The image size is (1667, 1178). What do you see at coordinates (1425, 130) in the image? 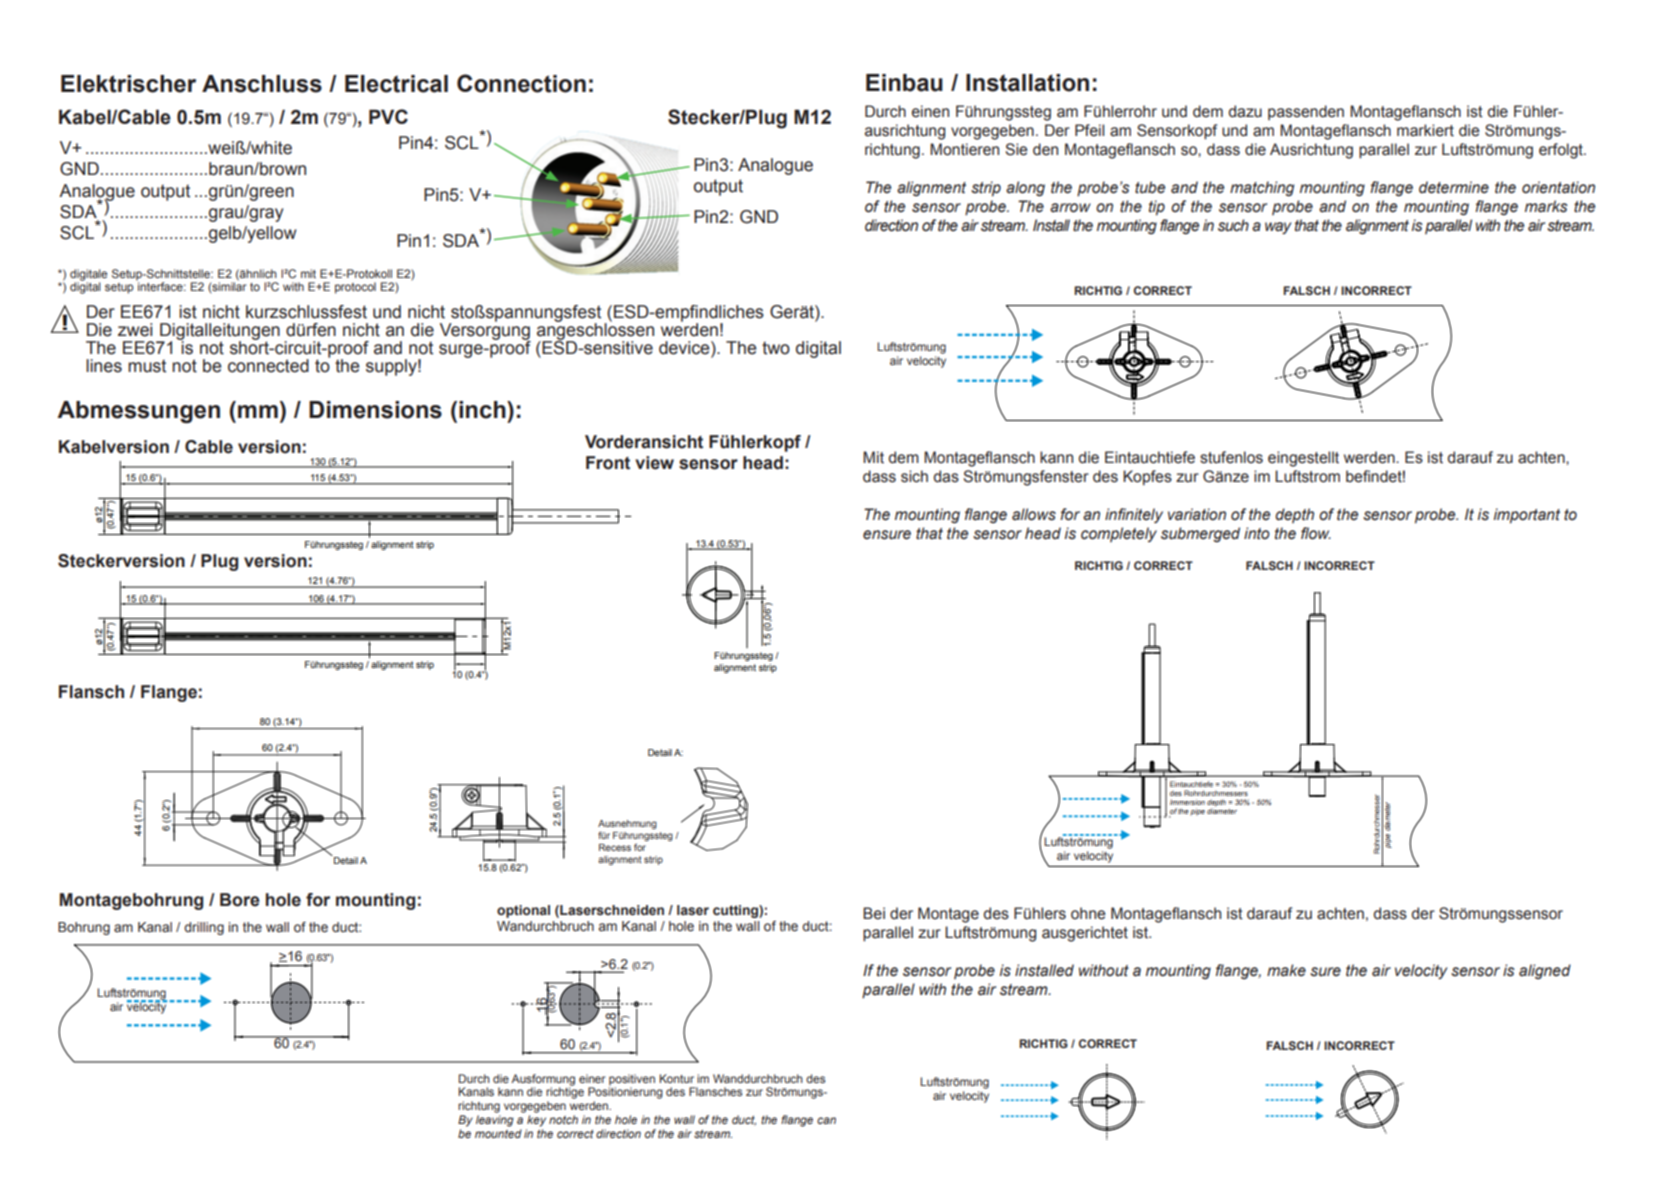
I see `markiert` at bounding box center [1425, 130].
